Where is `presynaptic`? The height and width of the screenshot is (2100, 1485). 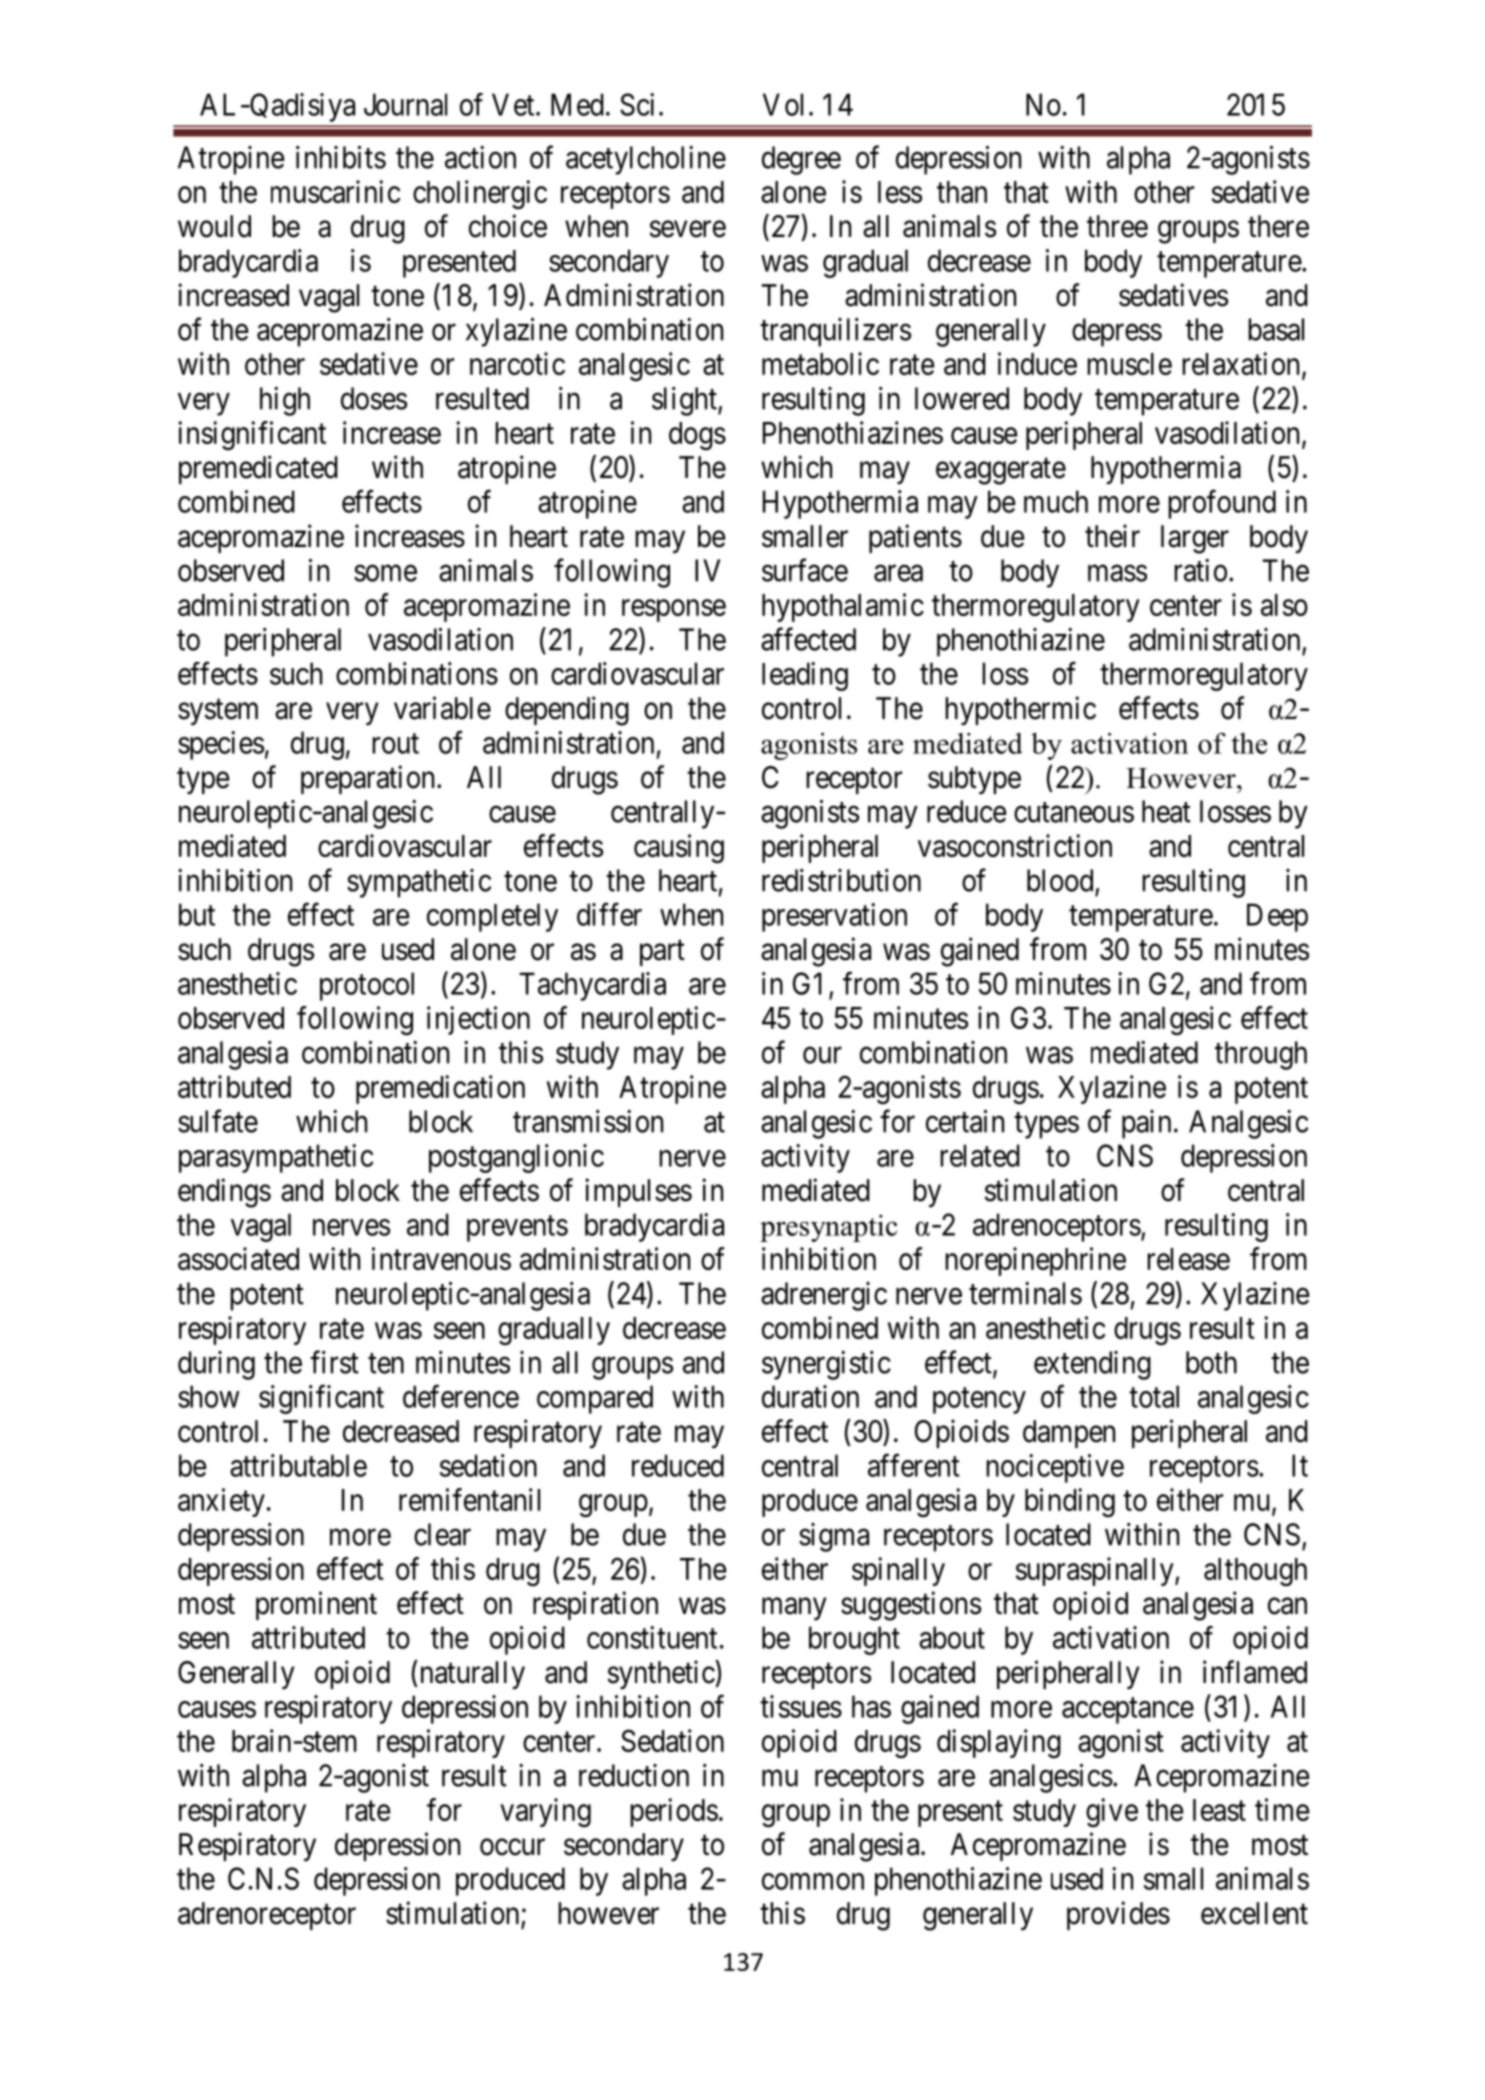 presynaptic is located at coordinates (828, 1228).
